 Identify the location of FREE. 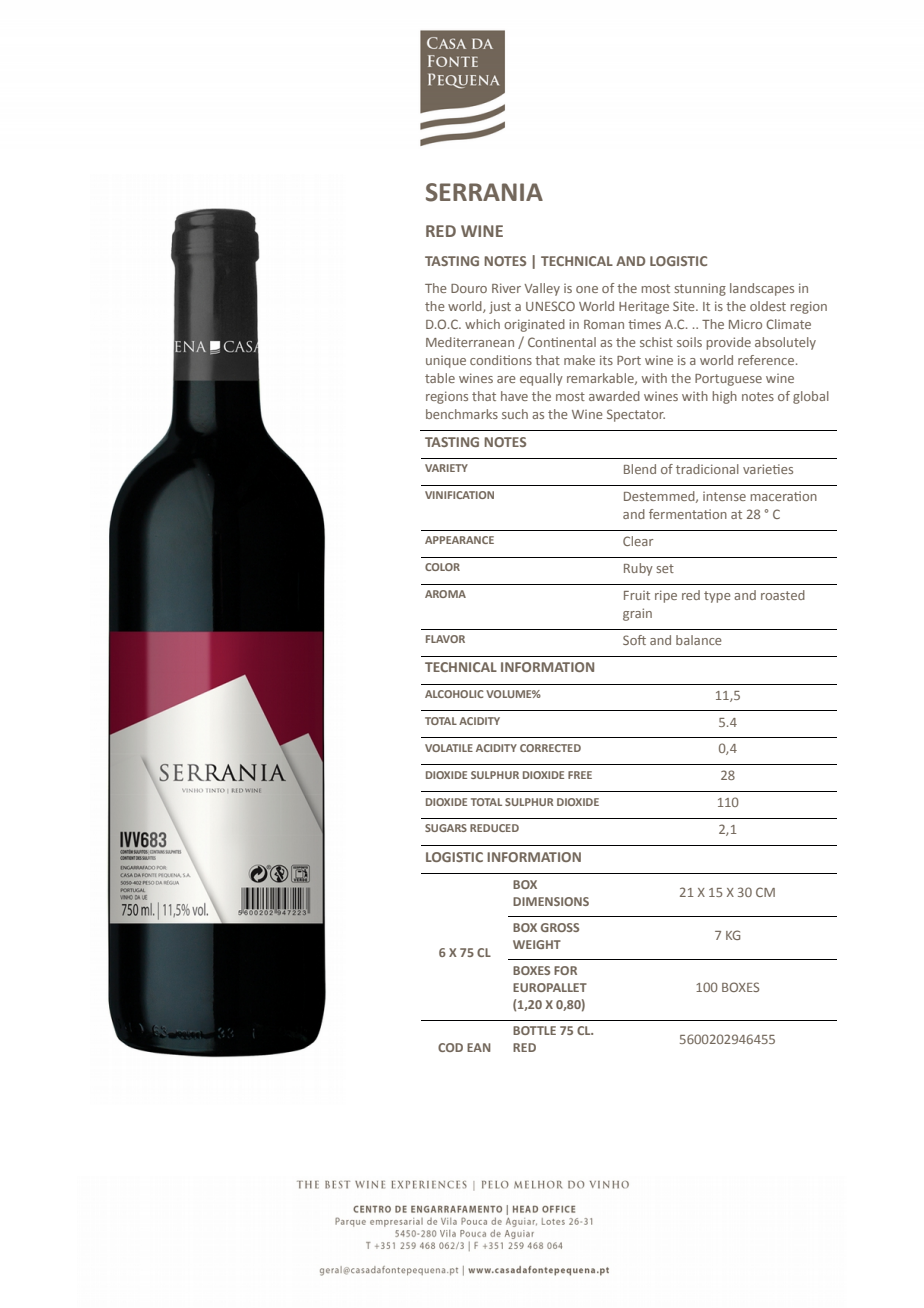
(580, 775).
